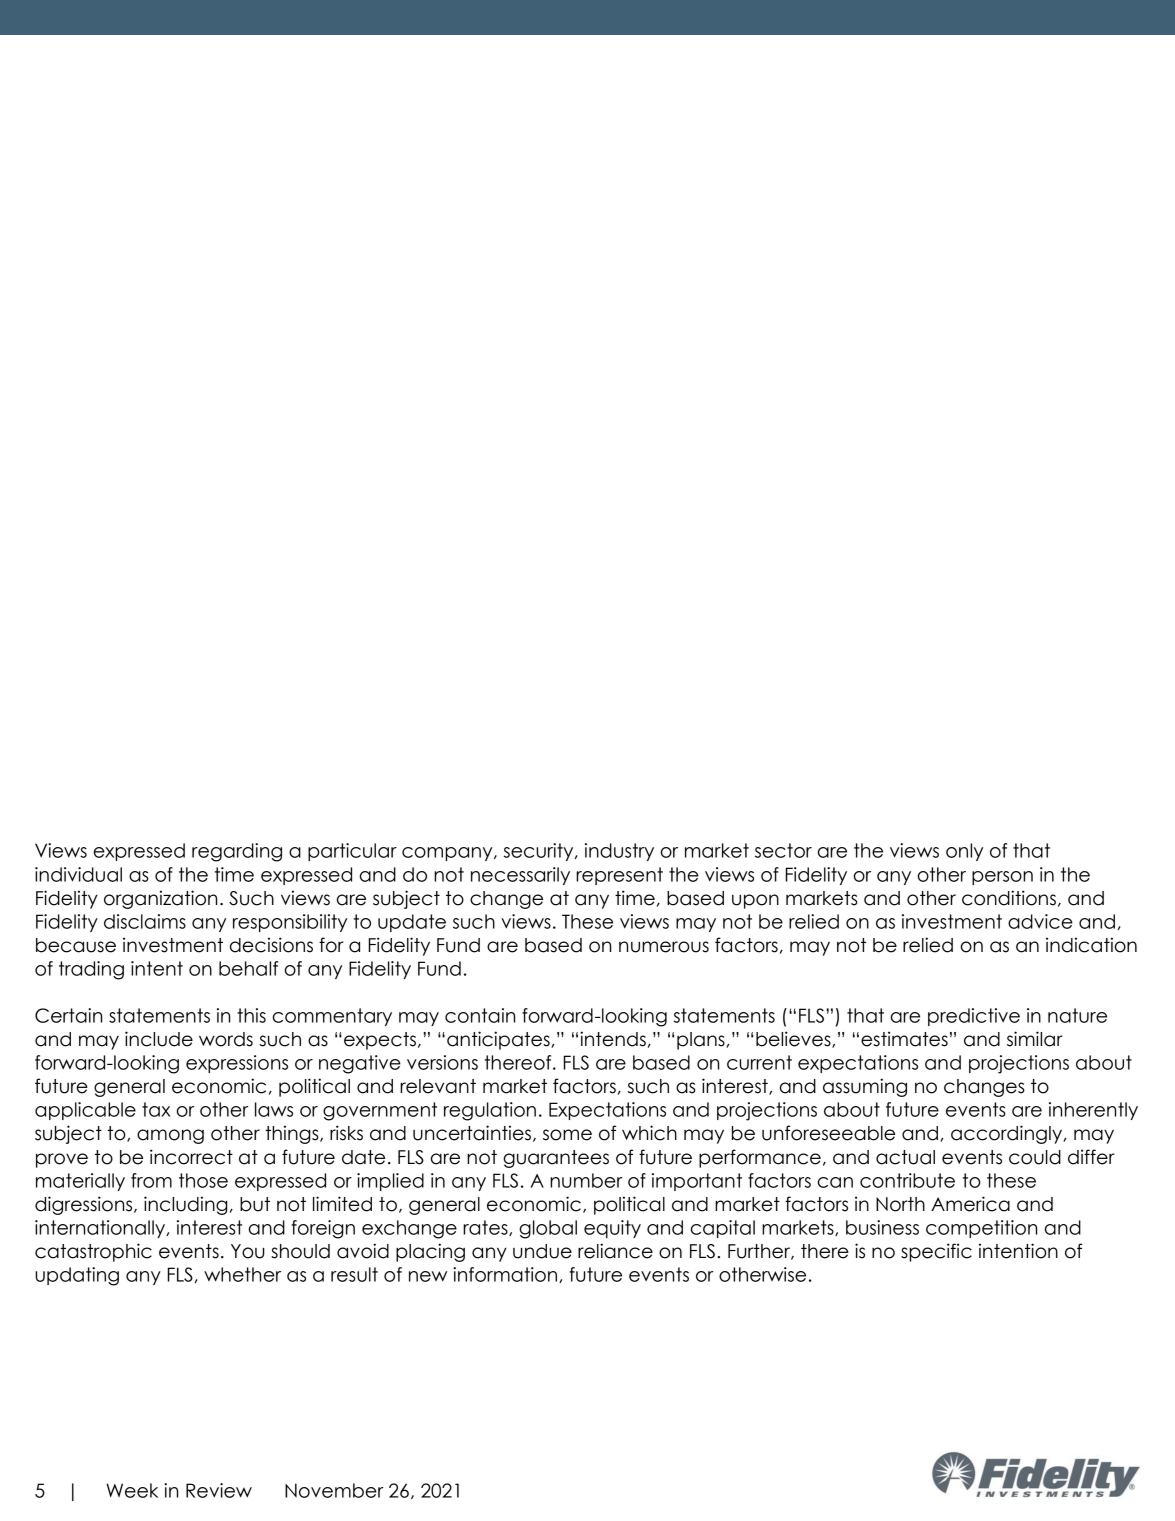 The height and width of the image is (1521, 1175). I want to click on November, so click(334, 1490).
